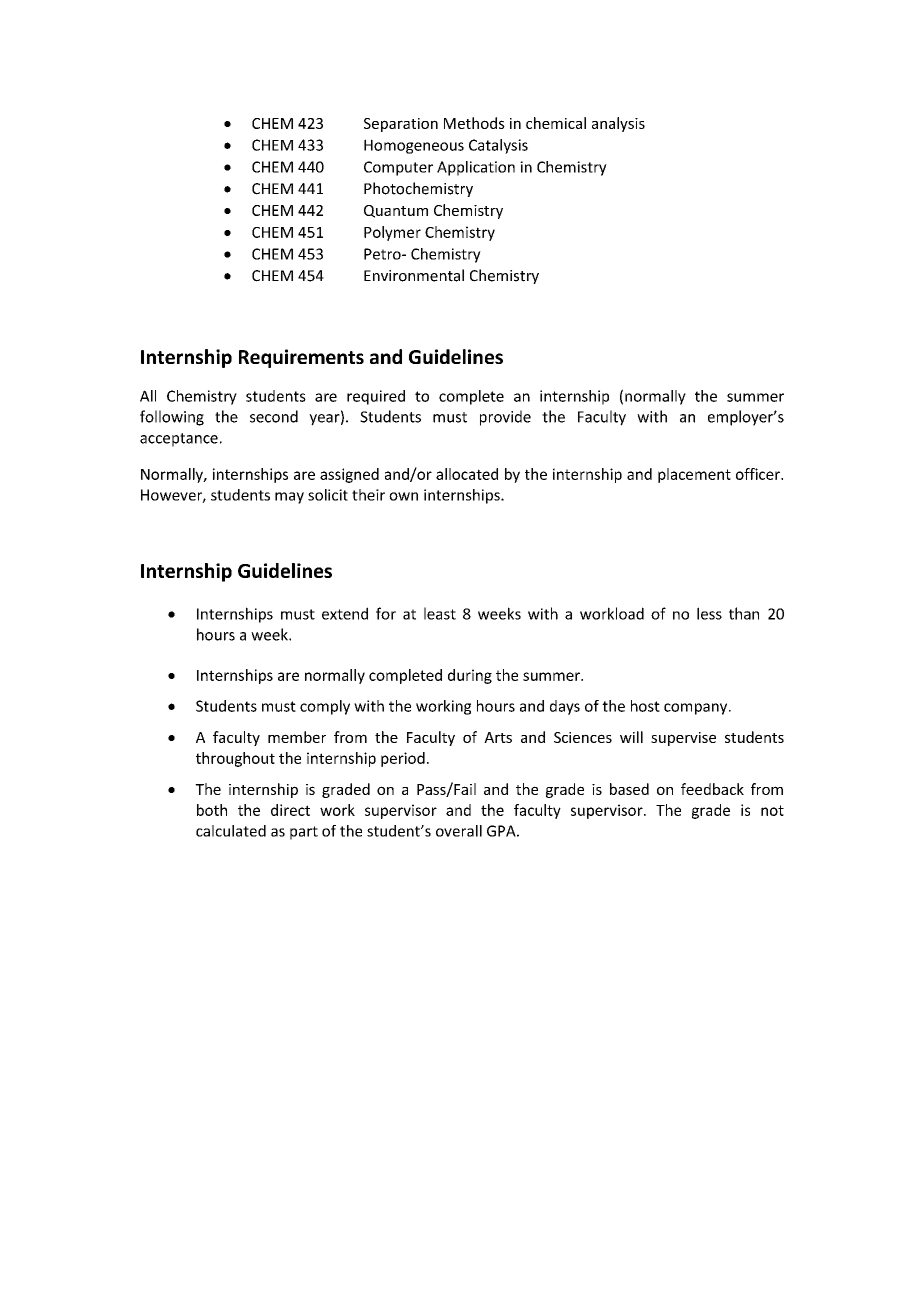  I want to click on feedback, so click(712, 789).
